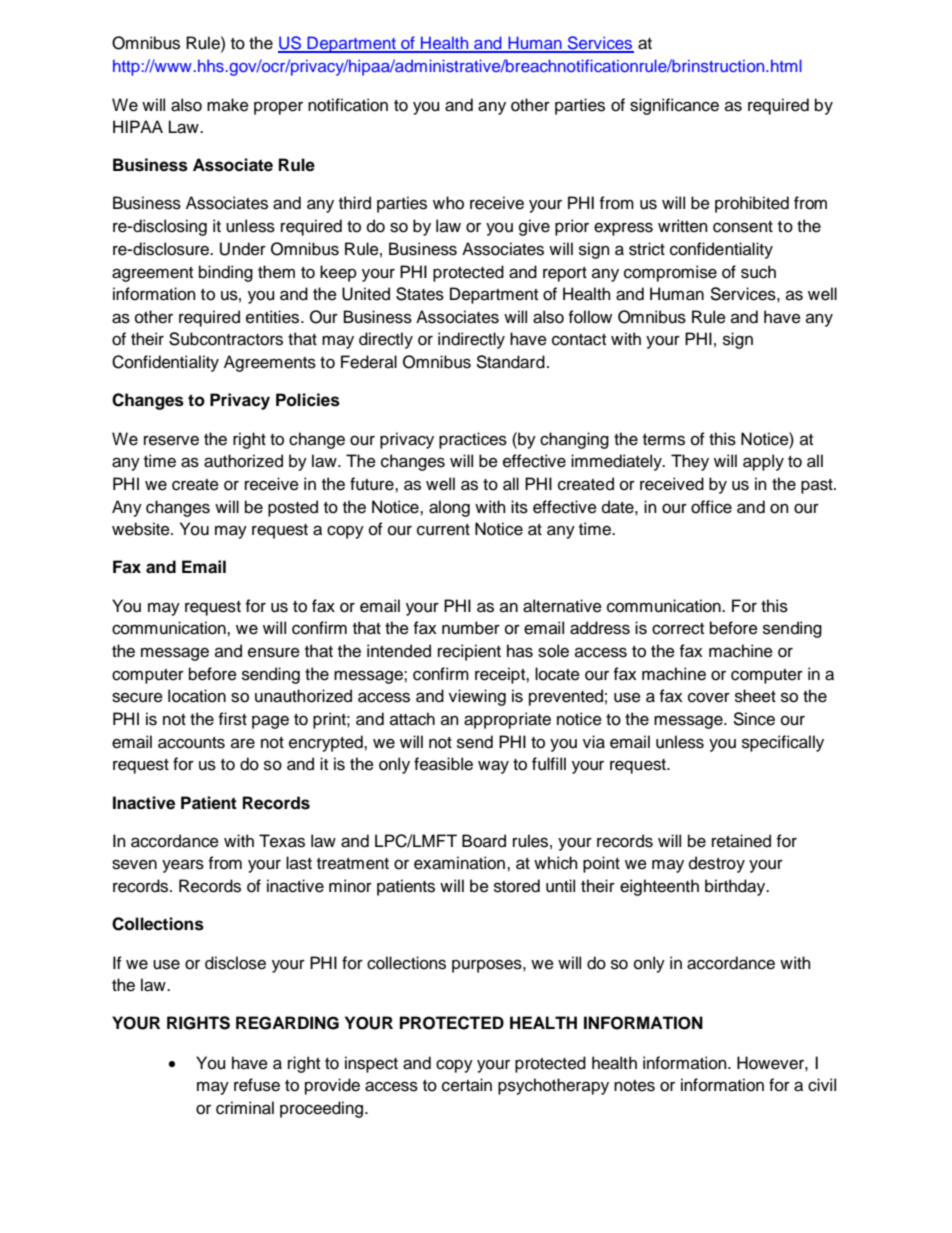 The height and width of the screenshot is (1233, 952). Describe the element at coordinates (678, 629) in the screenshot. I see `correct` at that location.
